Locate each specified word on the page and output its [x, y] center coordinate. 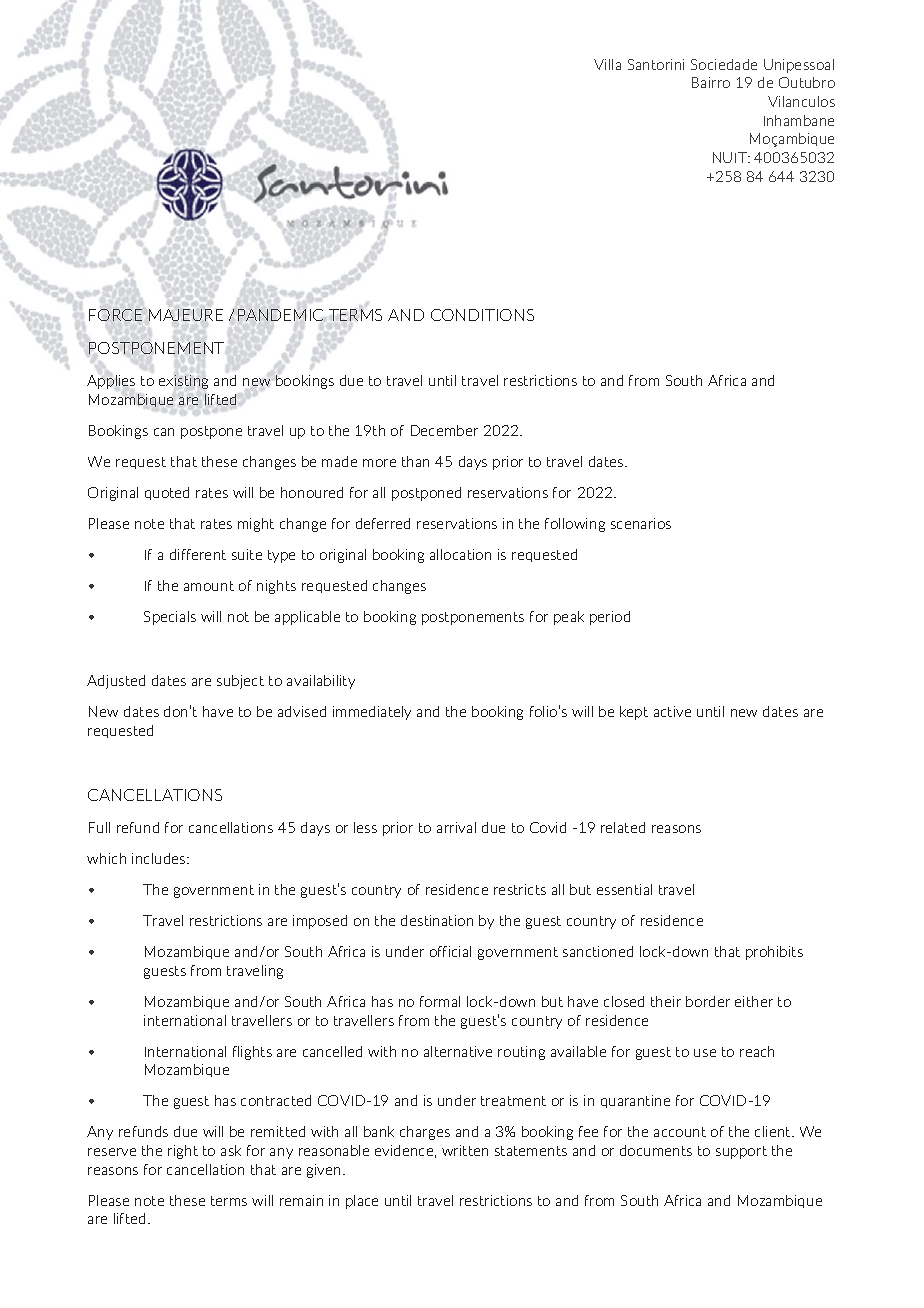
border [708, 1001]
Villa [607, 64]
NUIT [731, 157]
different [198, 554]
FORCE [115, 315]
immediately [372, 713]
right [183, 1152]
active [672, 711]
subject [240, 682]
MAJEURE [186, 315]
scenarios [641, 523]
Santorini [656, 64]
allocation [460, 554]
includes [160, 858]
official [450, 951]
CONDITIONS [482, 315]
